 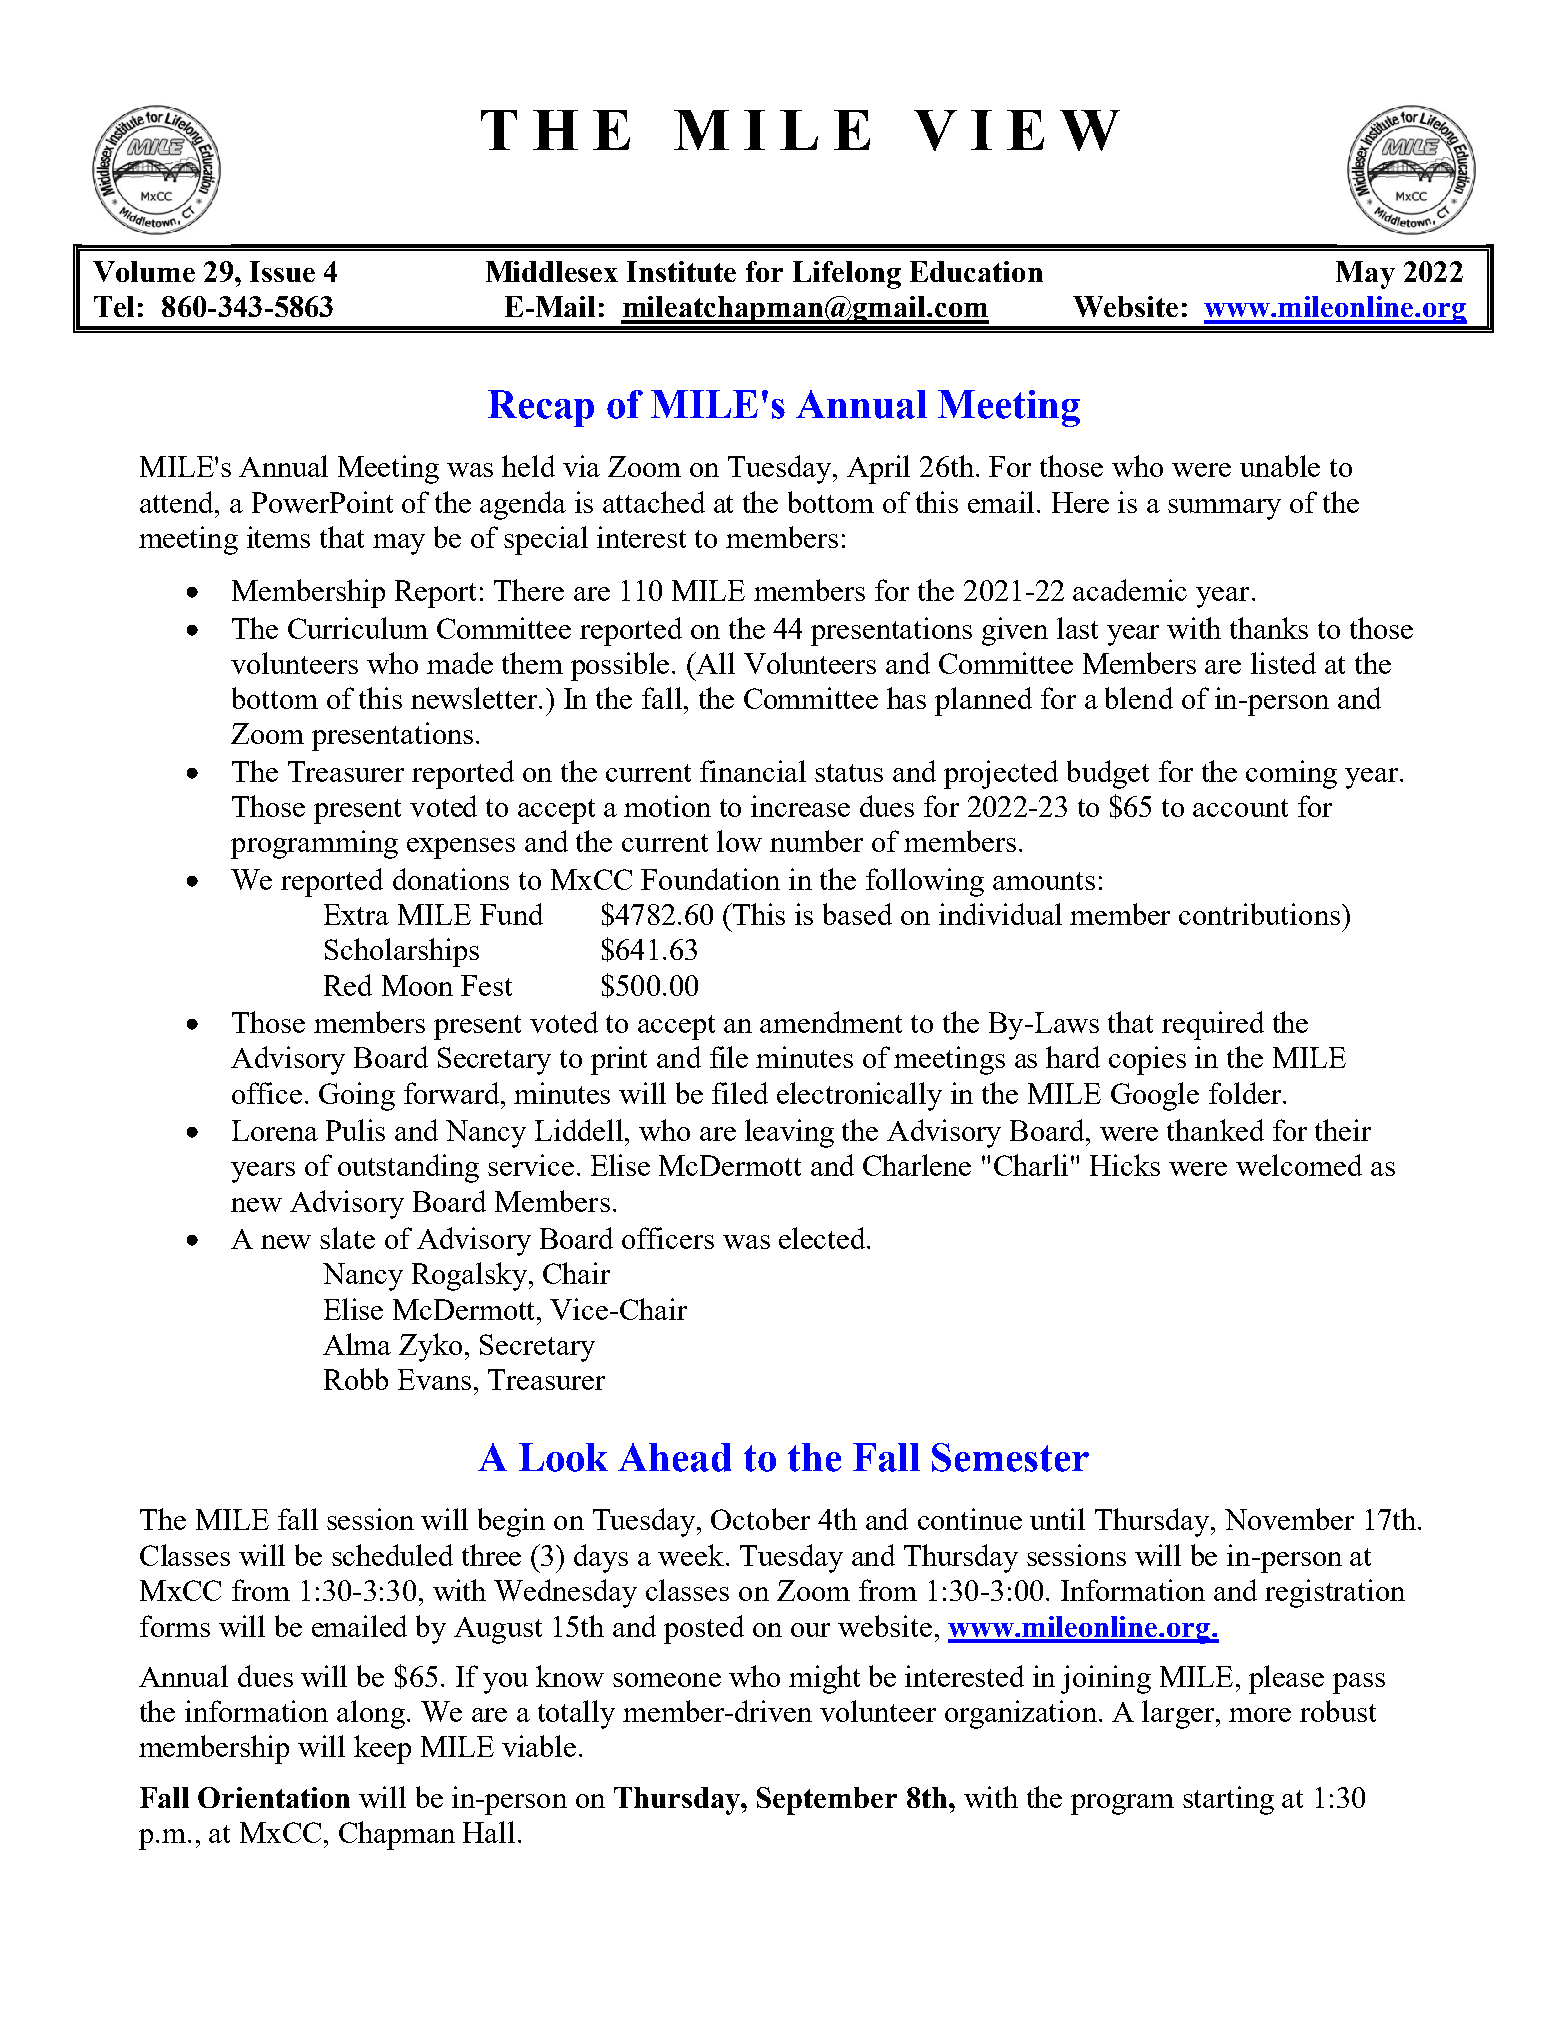 I want to click on Orientation, so click(x=274, y=1797).
